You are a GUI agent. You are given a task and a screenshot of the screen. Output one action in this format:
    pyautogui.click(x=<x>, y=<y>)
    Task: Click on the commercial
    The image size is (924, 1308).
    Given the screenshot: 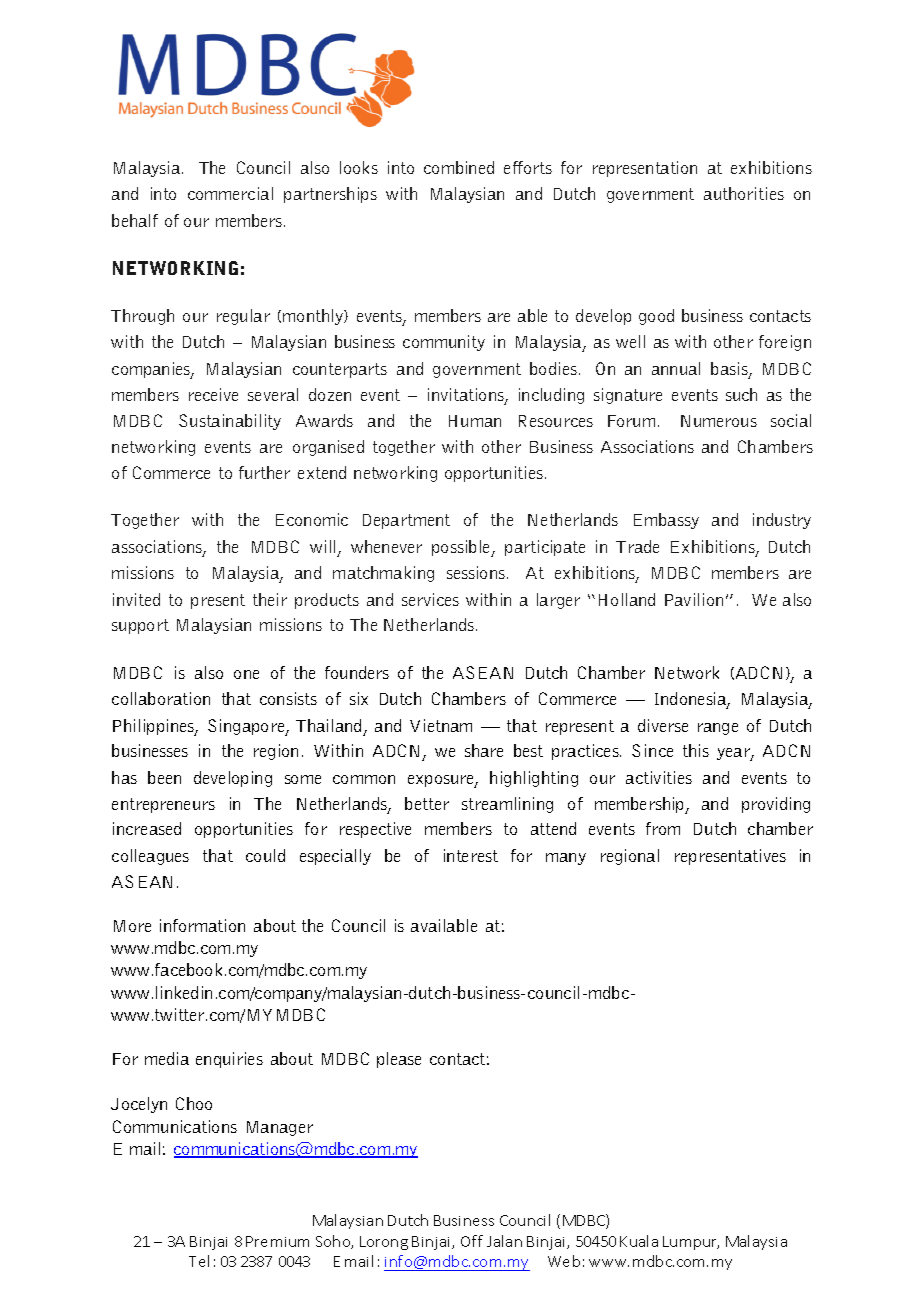 What is the action you would take?
    pyautogui.click(x=230, y=193)
